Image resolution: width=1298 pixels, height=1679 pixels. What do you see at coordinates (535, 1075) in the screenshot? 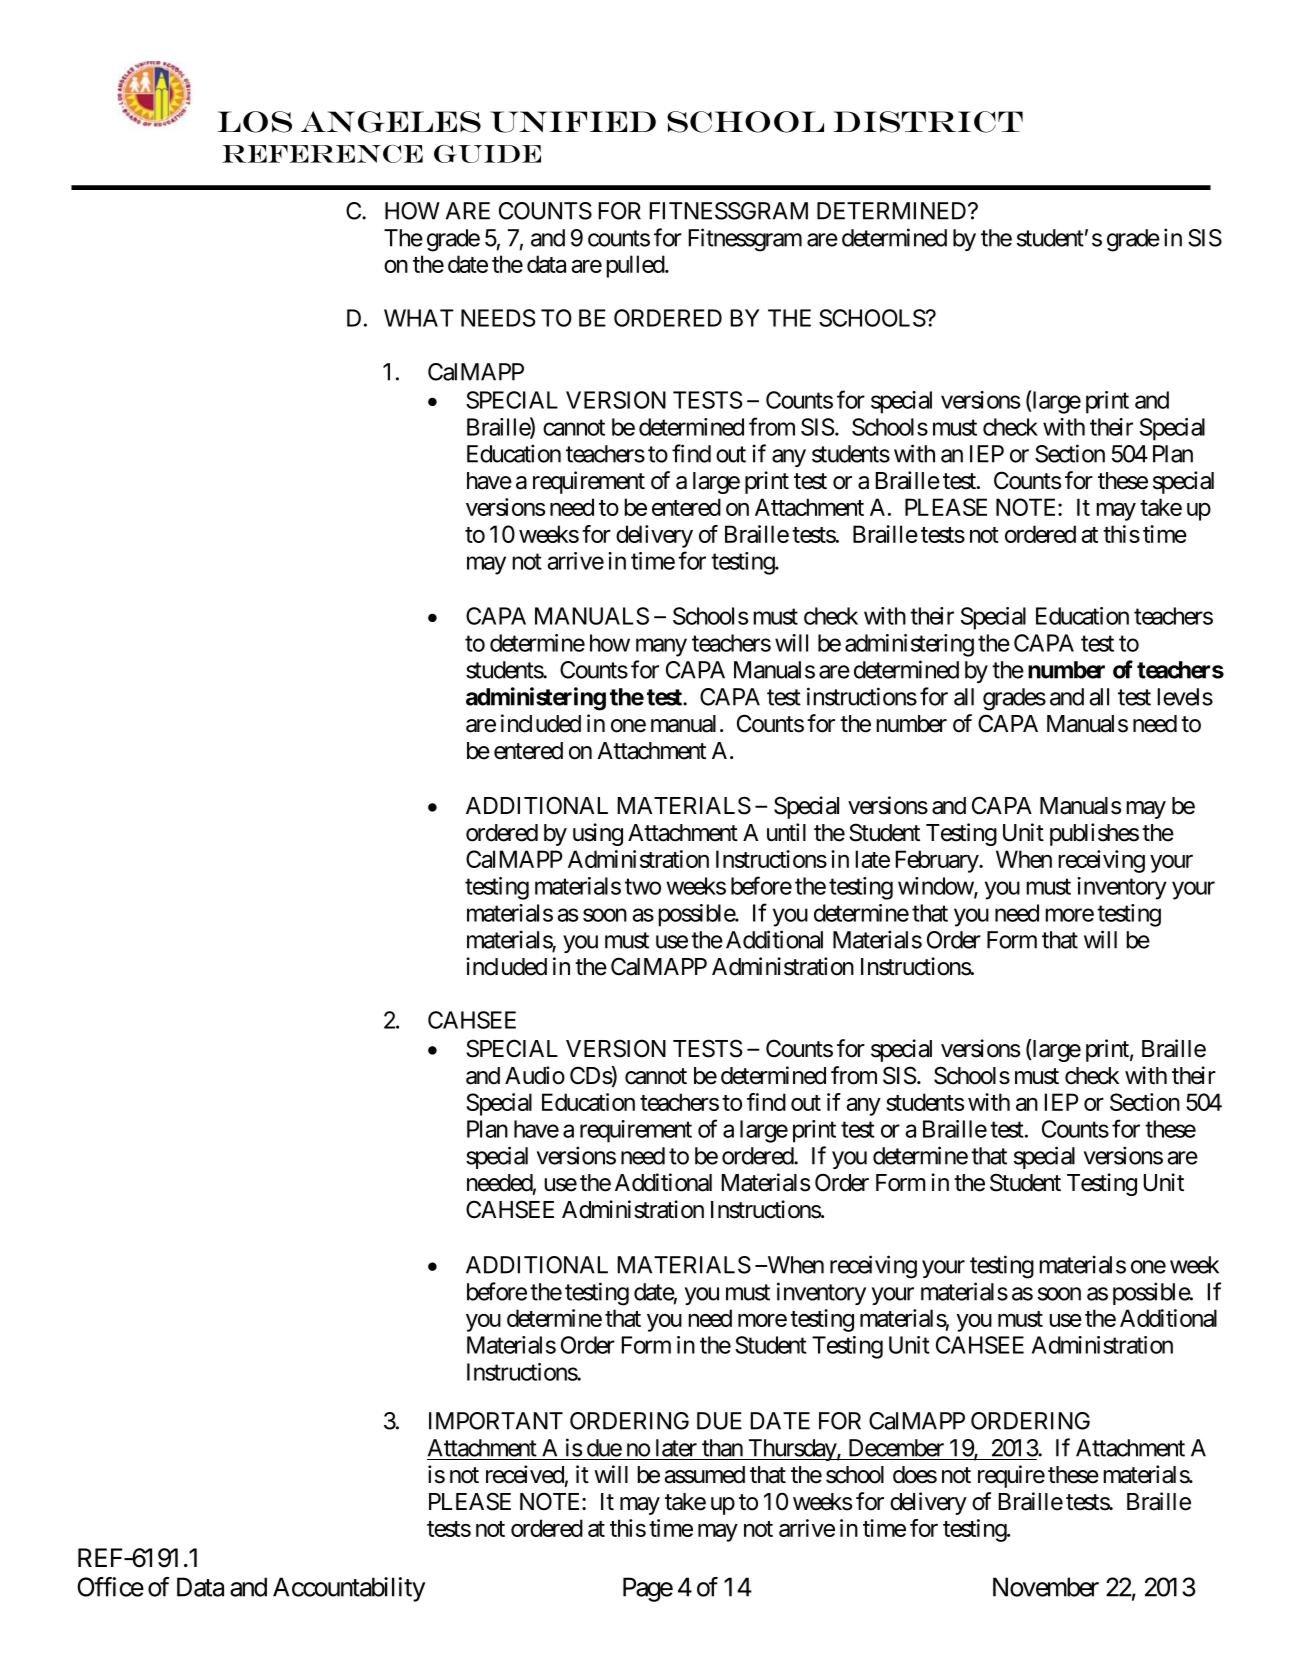
I see `Audio` at bounding box center [535, 1075].
